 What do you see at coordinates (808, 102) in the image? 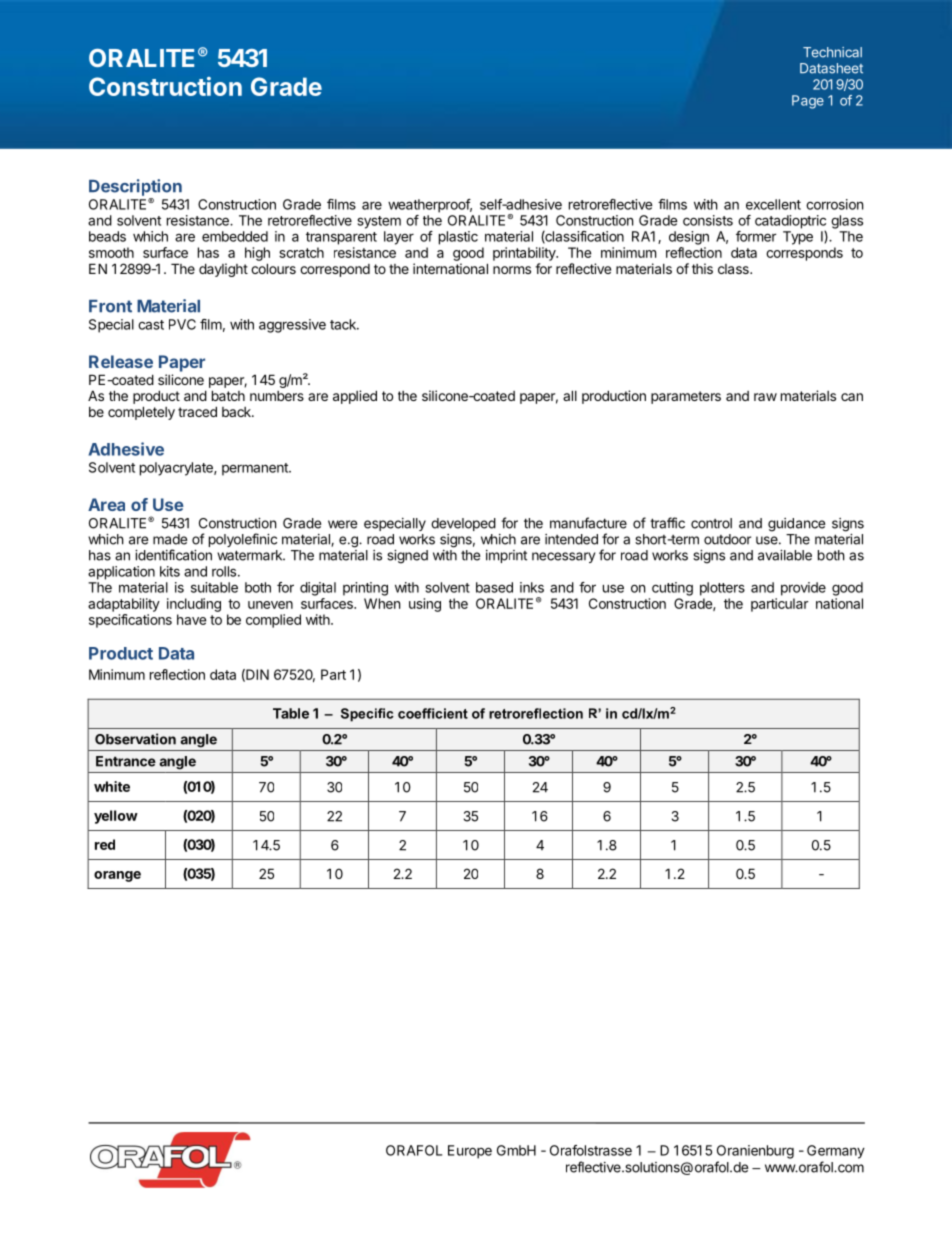
I see `Page` at bounding box center [808, 102].
